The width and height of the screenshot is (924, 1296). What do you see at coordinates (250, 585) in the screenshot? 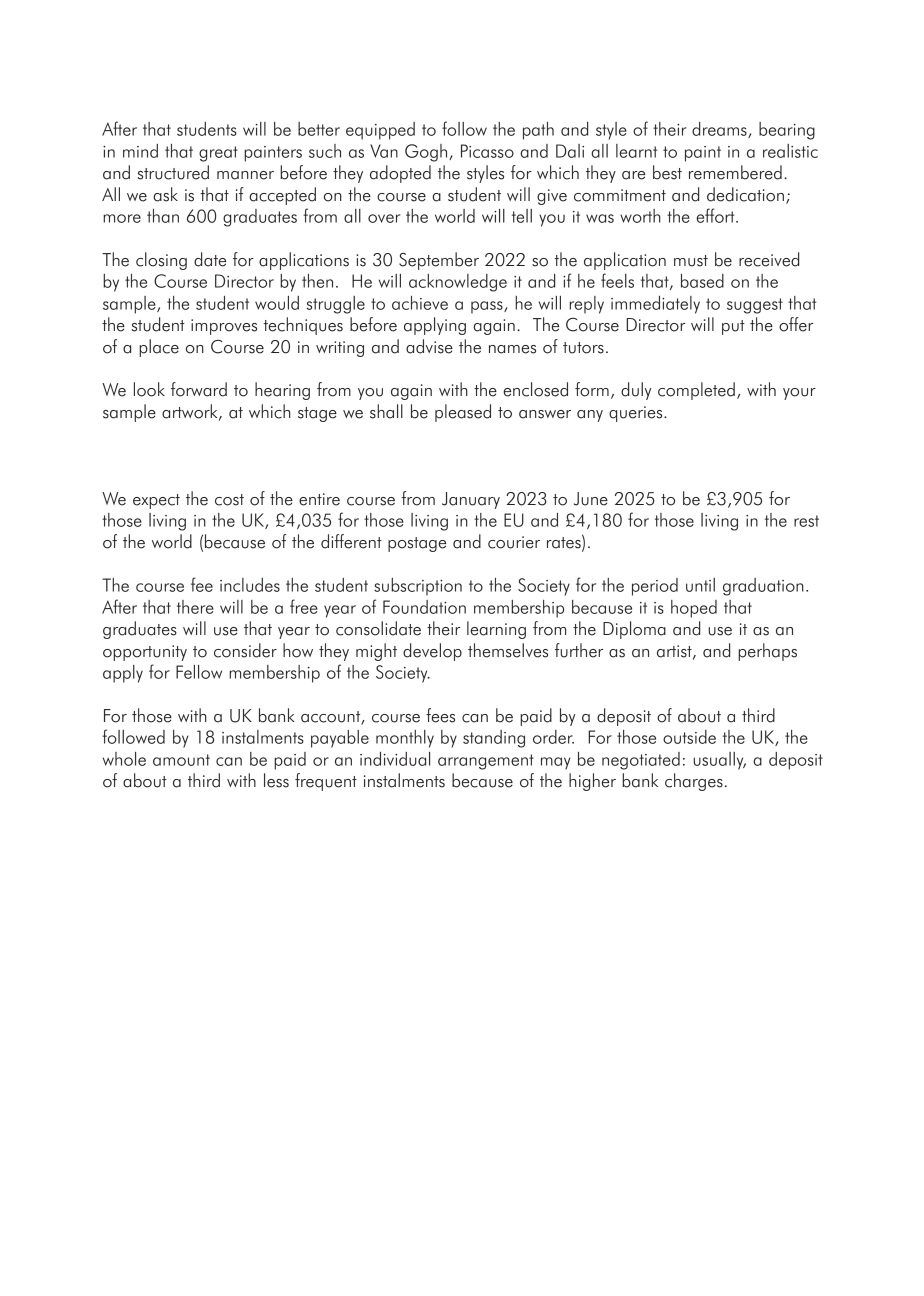
I see `includes` at bounding box center [250, 585].
